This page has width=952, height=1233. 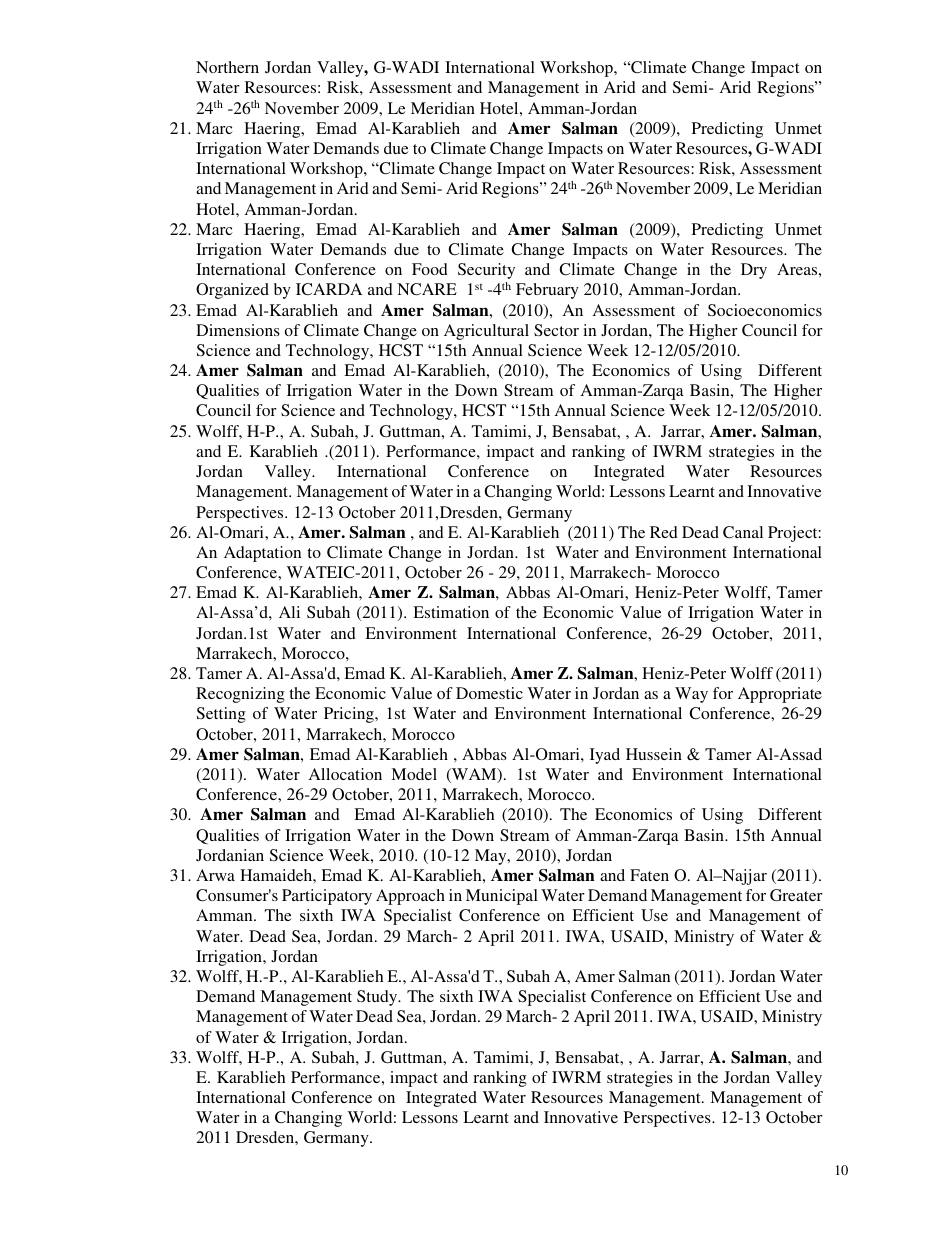 I want to click on Northern, so click(x=227, y=67).
